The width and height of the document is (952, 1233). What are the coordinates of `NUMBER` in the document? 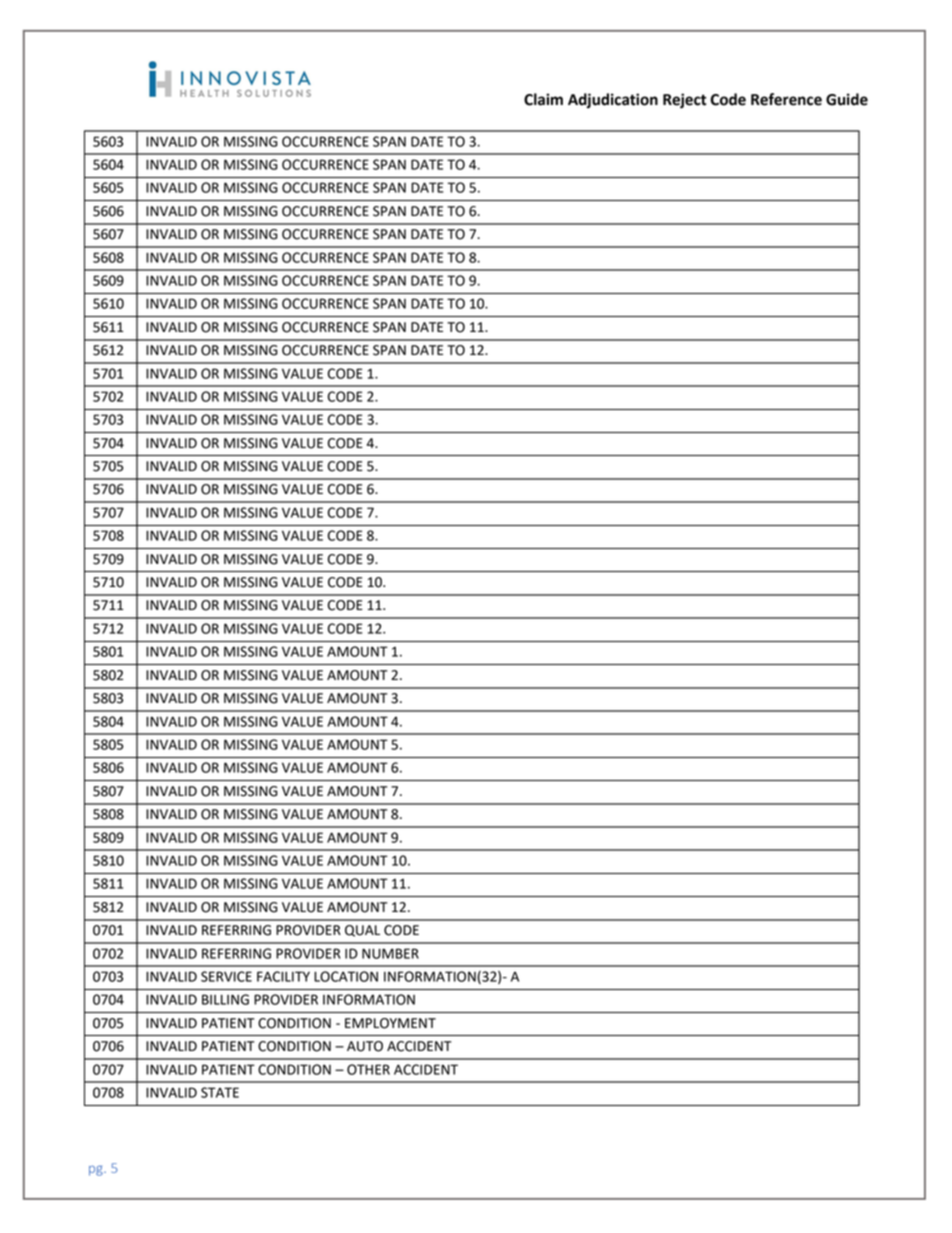 It's located at (390, 953).
